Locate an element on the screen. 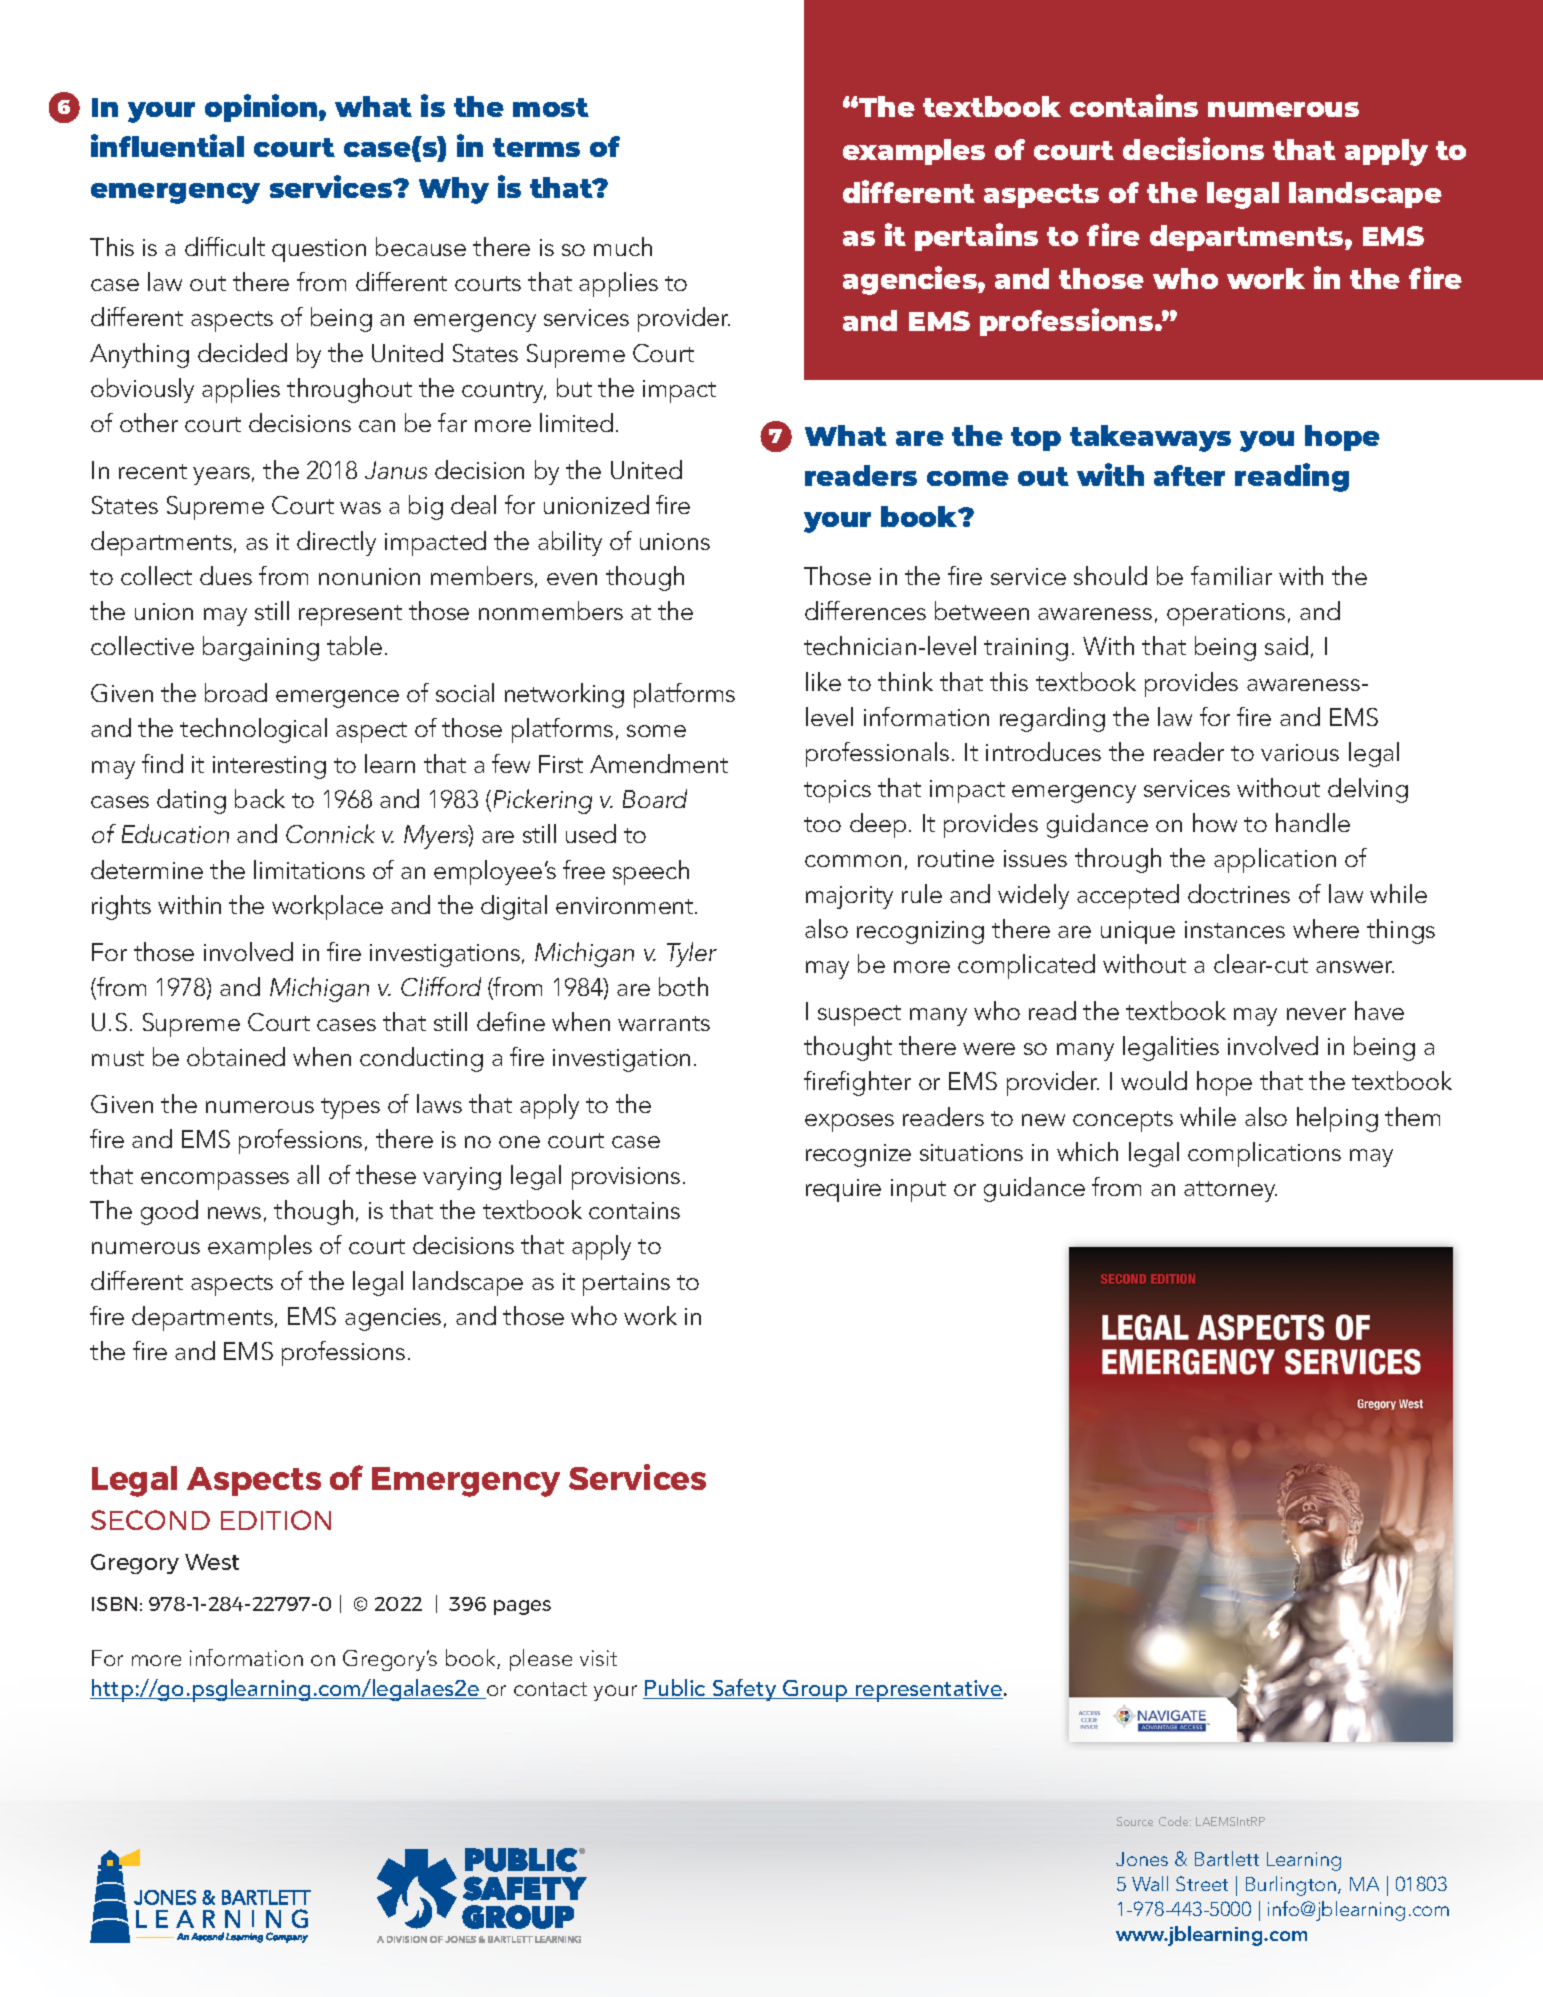 This screenshot has width=1543, height=1997. attorney is located at coordinates (1230, 1191).
